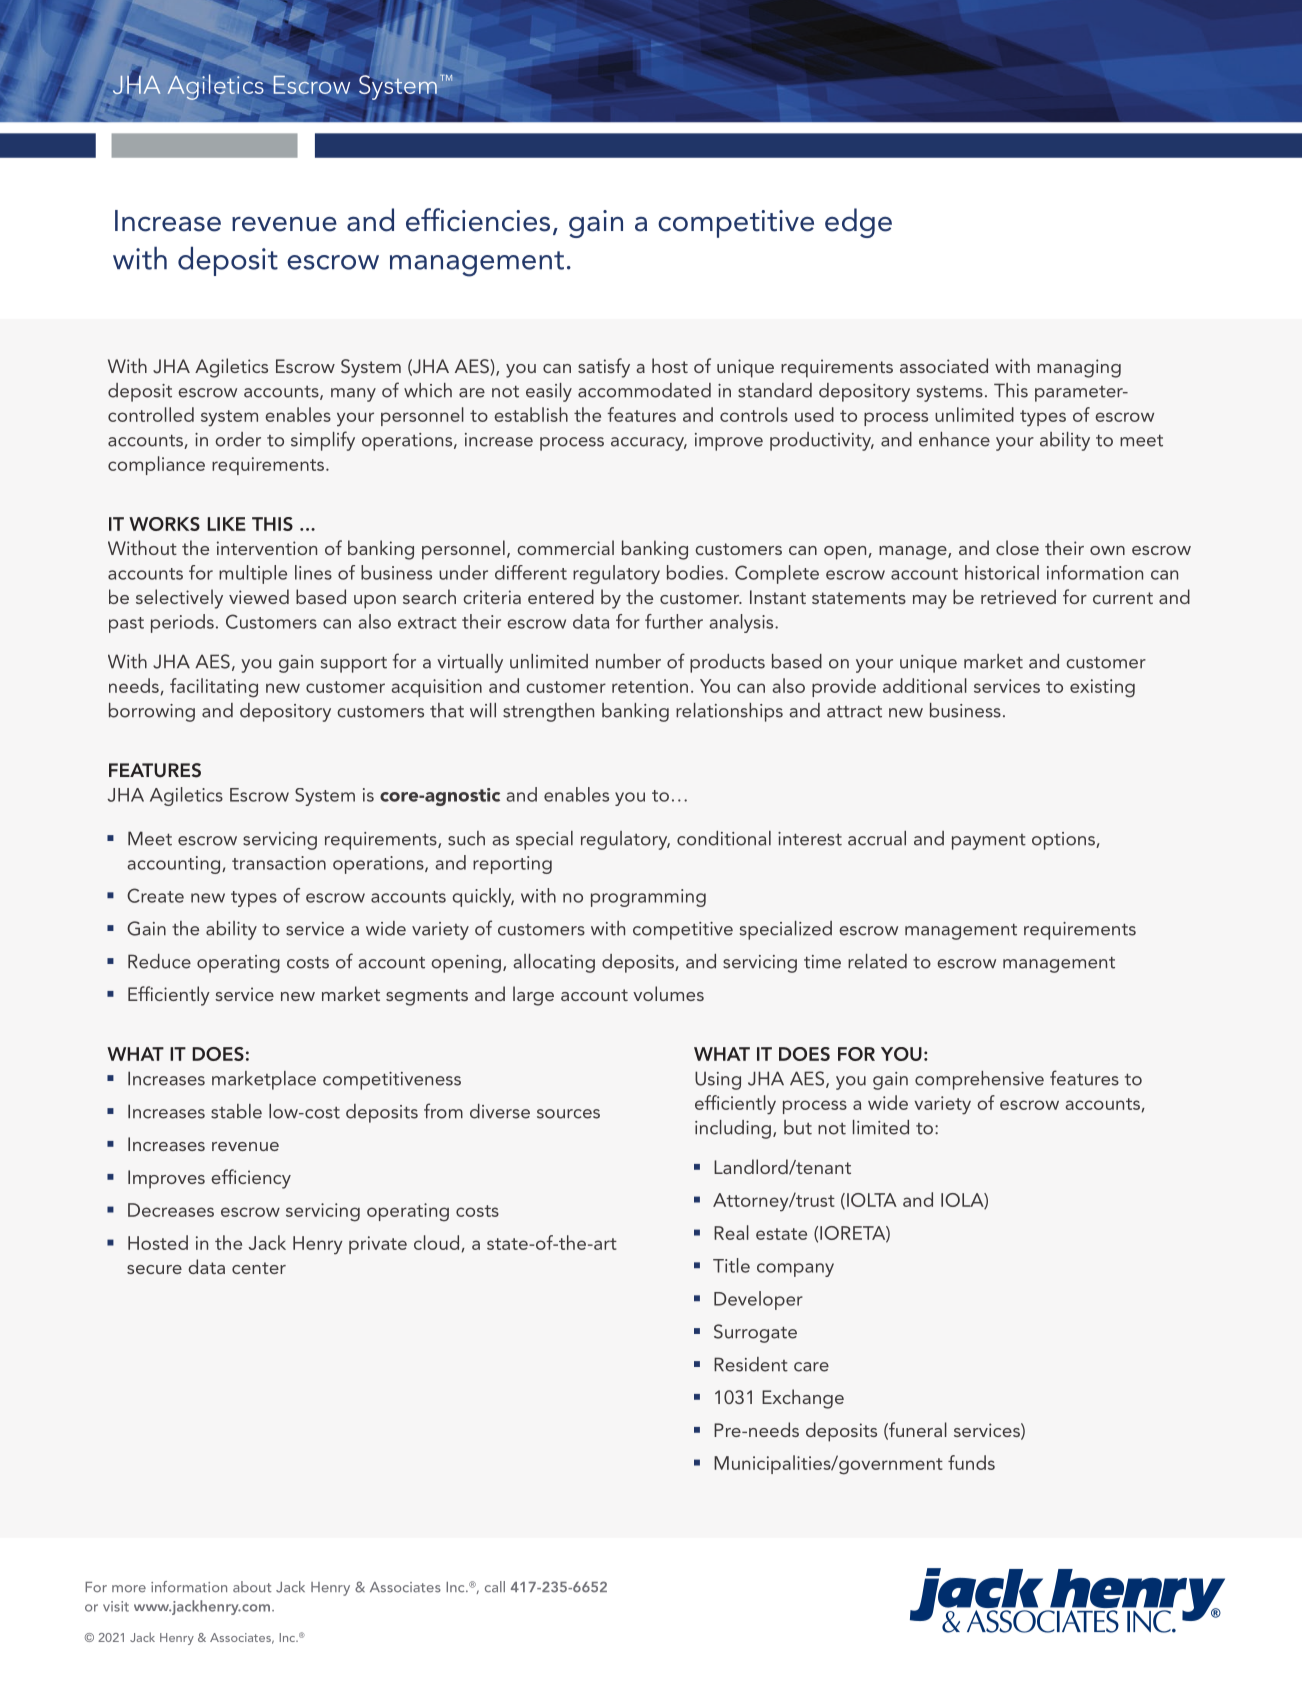 This screenshot has width=1302, height=1684. Describe the element at coordinates (478, 220) in the screenshot. I see `efficiencies` at that location.
